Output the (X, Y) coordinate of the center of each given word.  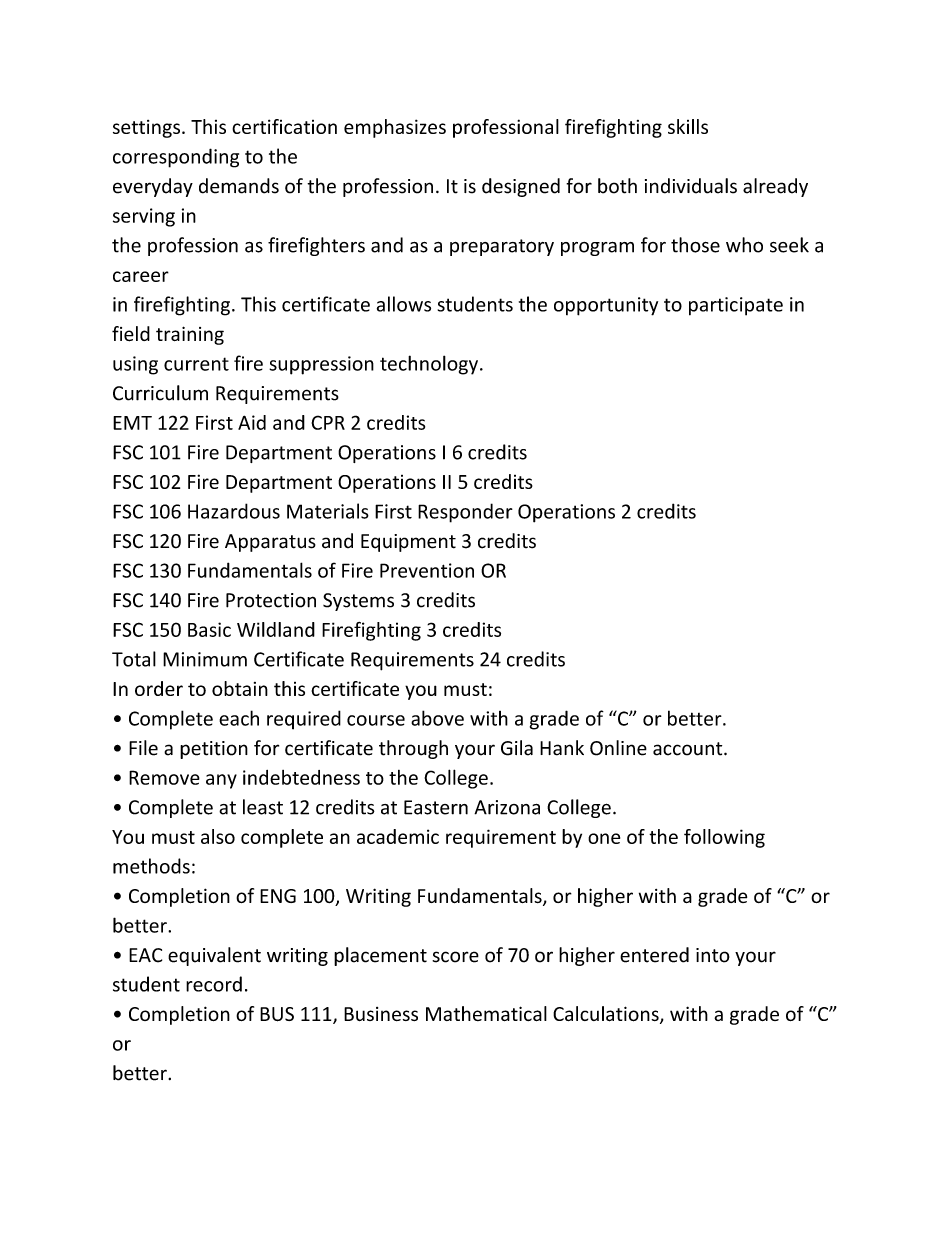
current (196, 364)
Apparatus (270, 543)
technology (429, 365)
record (214, 984)
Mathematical (486, 1013)
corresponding (176, 158)
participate (736, 306)
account (689, 749)
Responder (465, 513)
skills (688, 126)
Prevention (427, 570)
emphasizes (395, 128)
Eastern (436, 807)
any (221, 781)
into (713, 955)
